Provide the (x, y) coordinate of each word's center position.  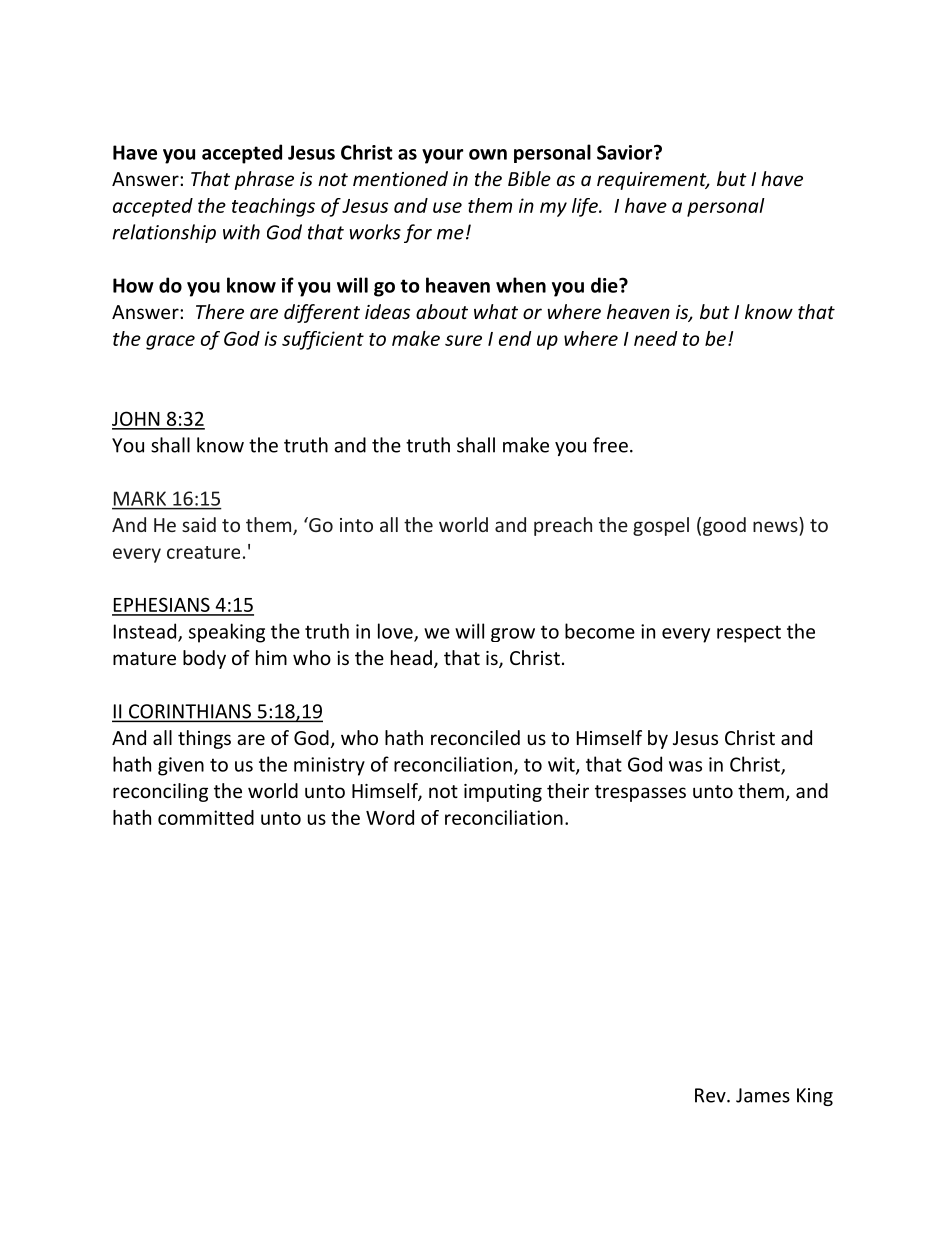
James (763, 1095)
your (443, 156)
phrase (264, 180)
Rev (711, 1095)
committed (206, 817)
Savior (626, 152)
